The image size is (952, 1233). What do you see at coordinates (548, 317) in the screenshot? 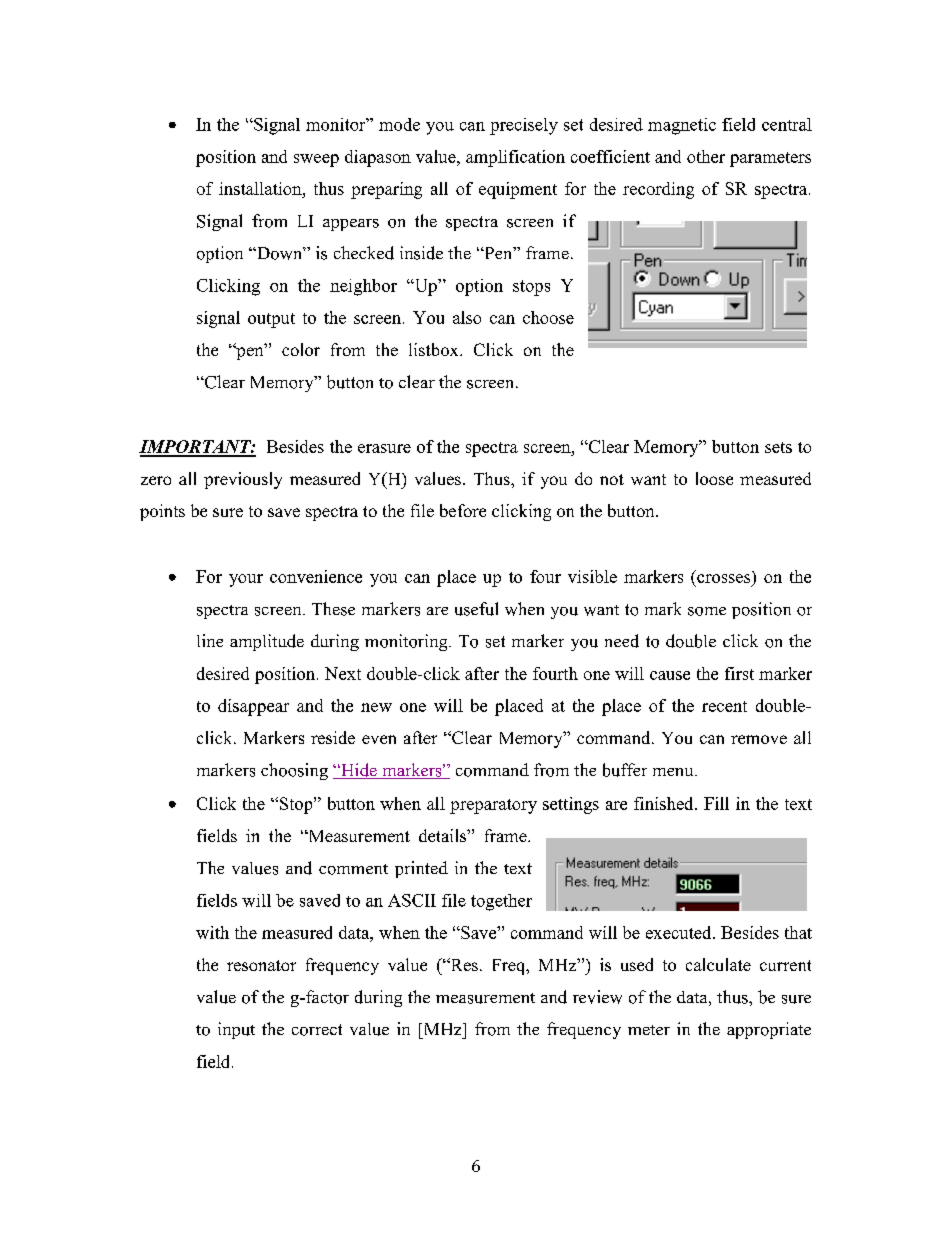
I see `choose` at bounding box center [548, 317].
